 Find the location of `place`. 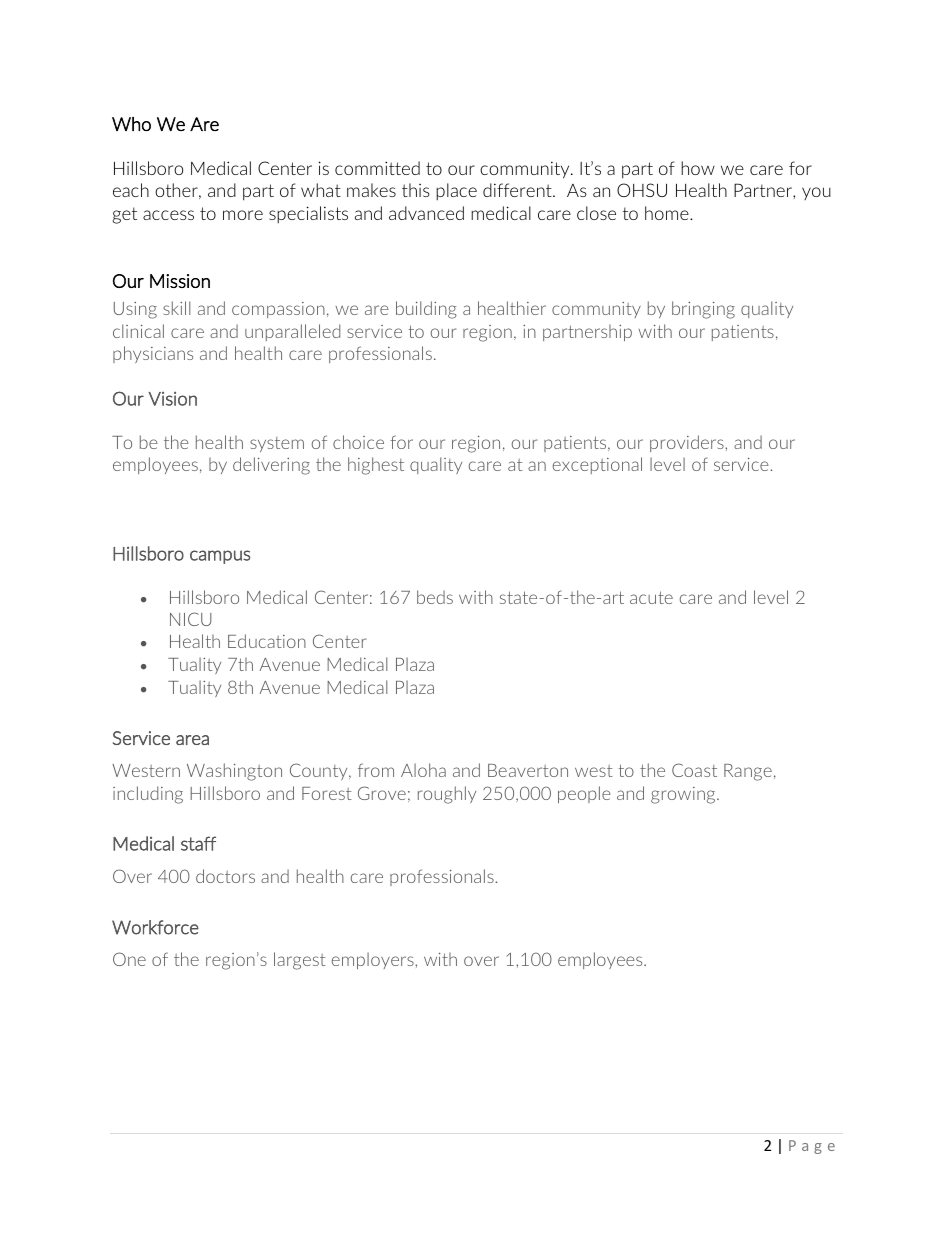

place is located at coordinates (456, 191).
